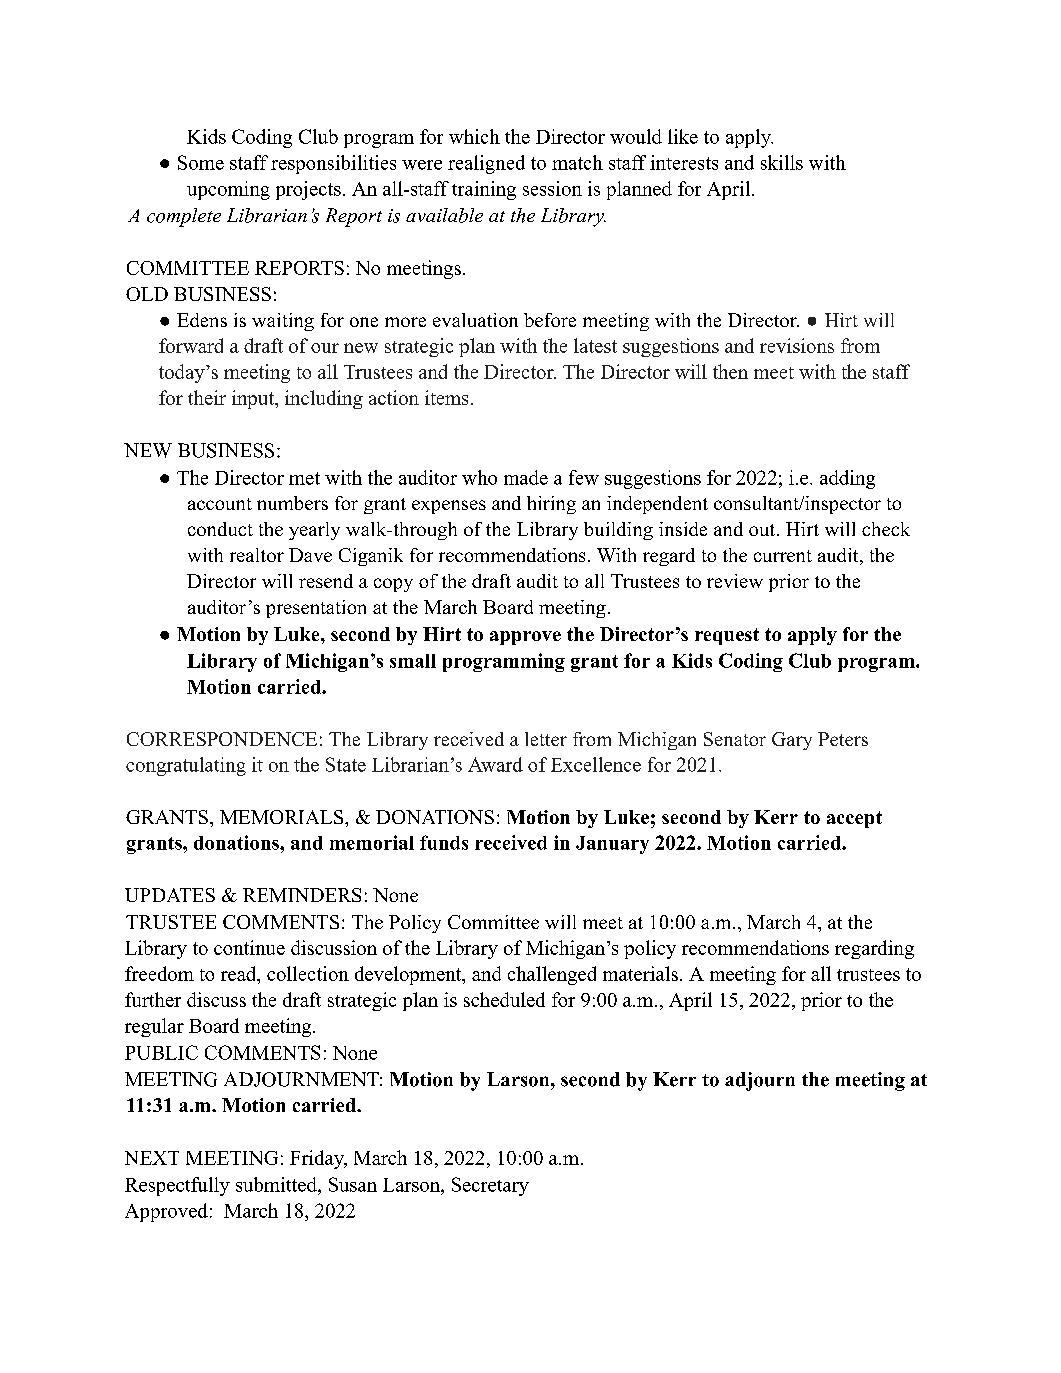 This screenshot has width=1061, height=1373. Describe the element at coordinates (228, 190) in the screenshot. I see `upcoming` at that location.
